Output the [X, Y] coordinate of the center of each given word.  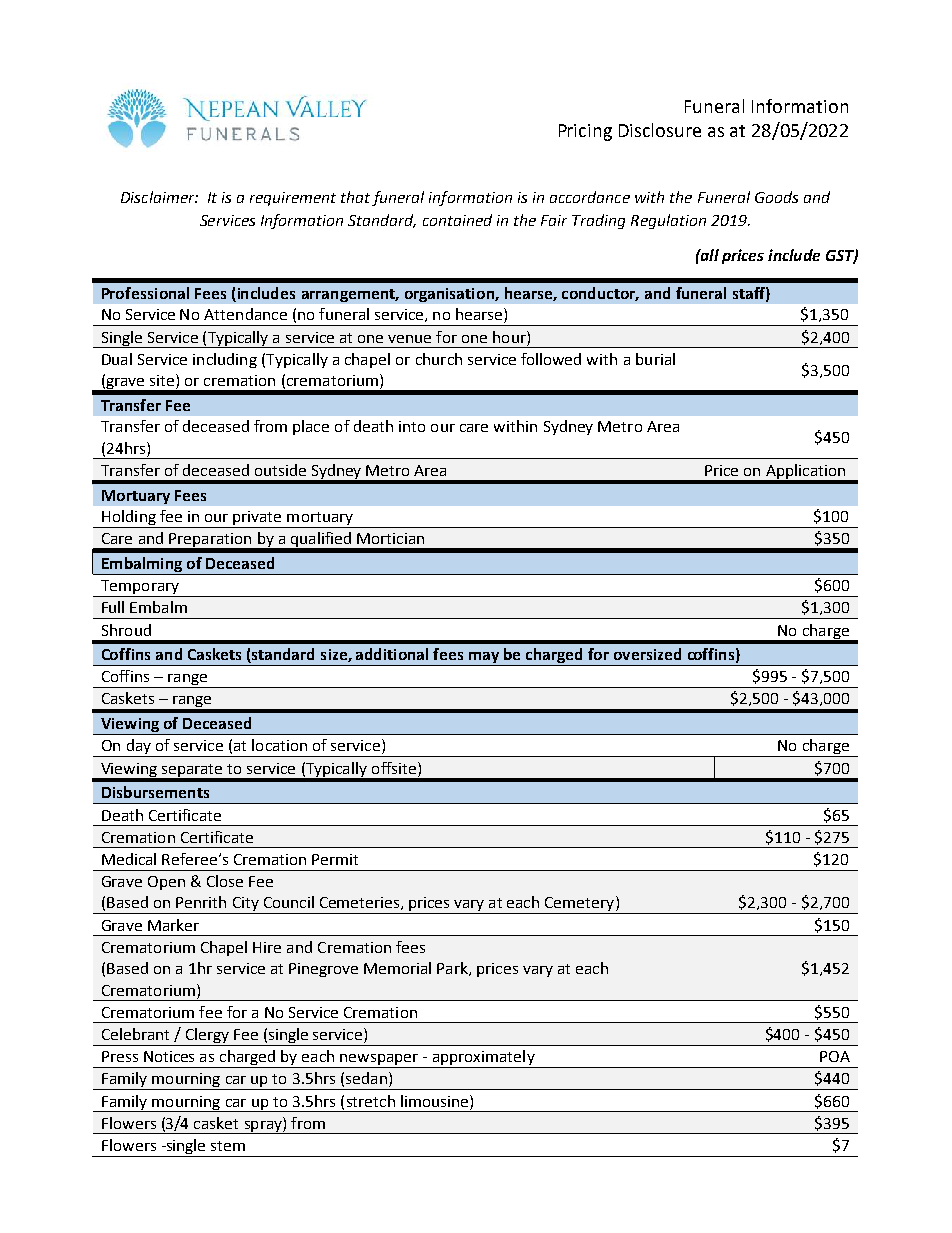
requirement [293, 199]
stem [228, 1146]
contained [457, 220]
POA [835, 1056]
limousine [436, 1101]
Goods [776, 197]
